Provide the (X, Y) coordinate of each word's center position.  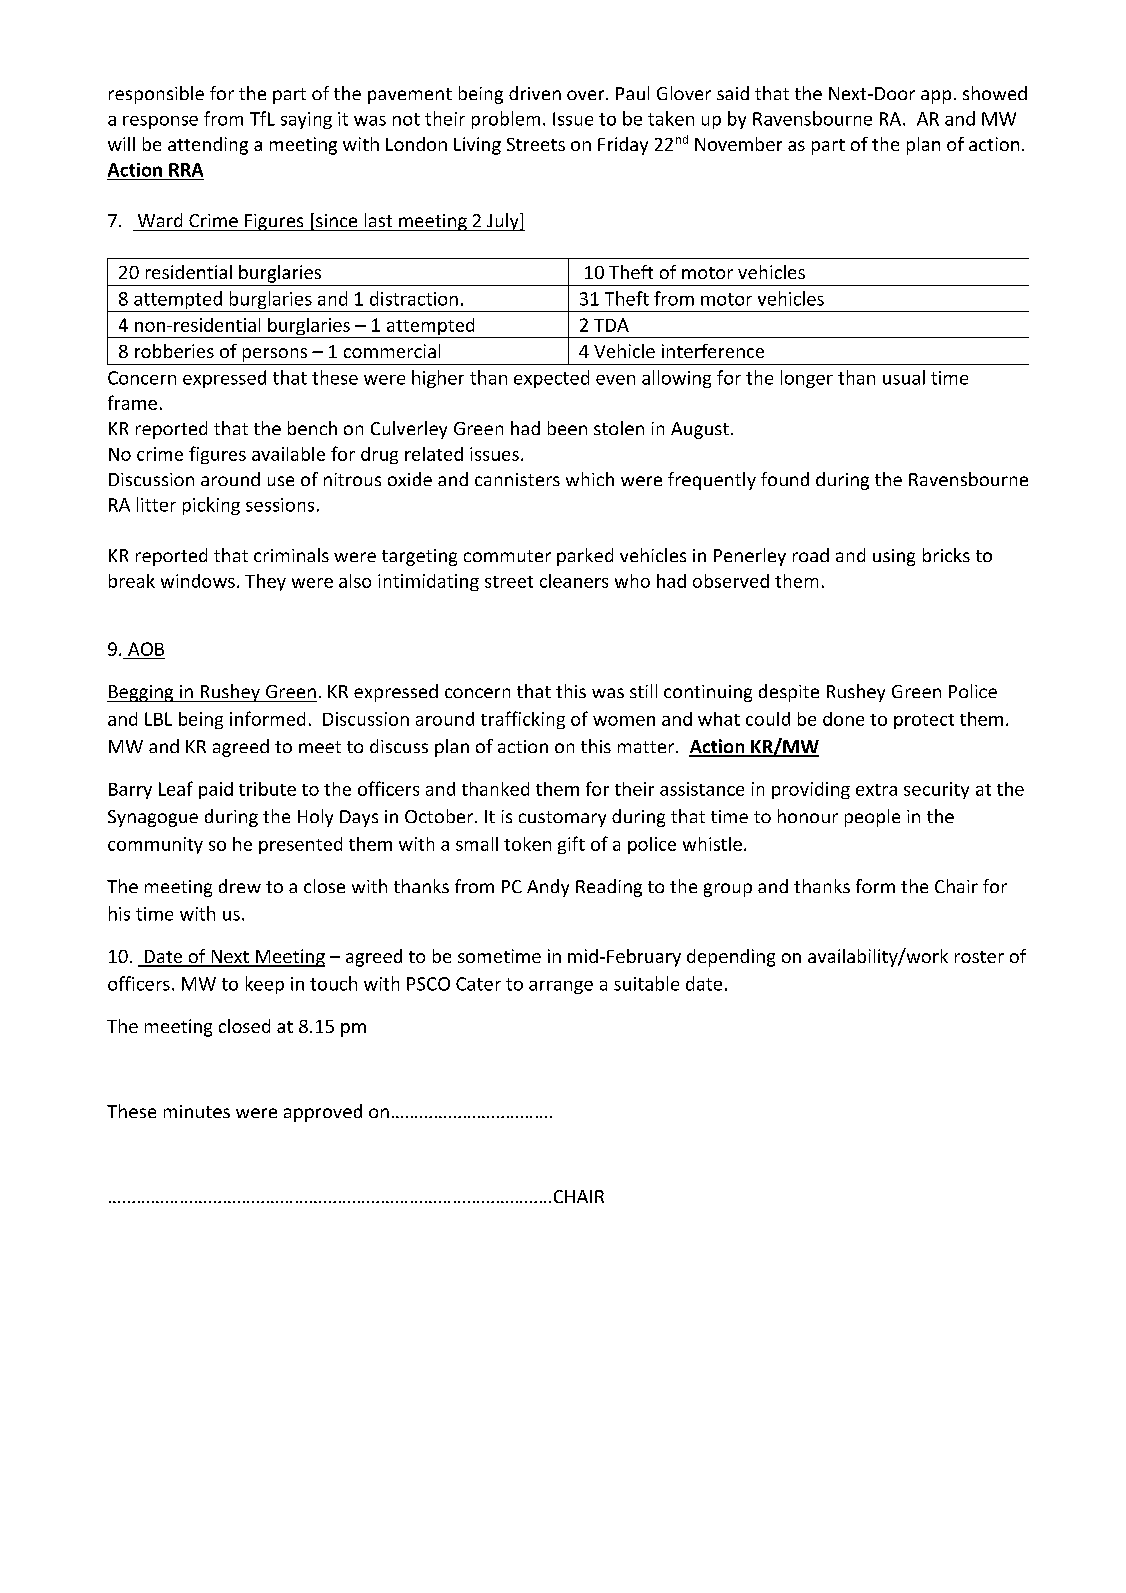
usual (904, 377)
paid (216, 790)
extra (876, 790)
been (567, 428)
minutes (197, 1111)
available (288, 454)
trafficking (523, 720)
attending (208, 146)
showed (995, 93)
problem (506, 120)
